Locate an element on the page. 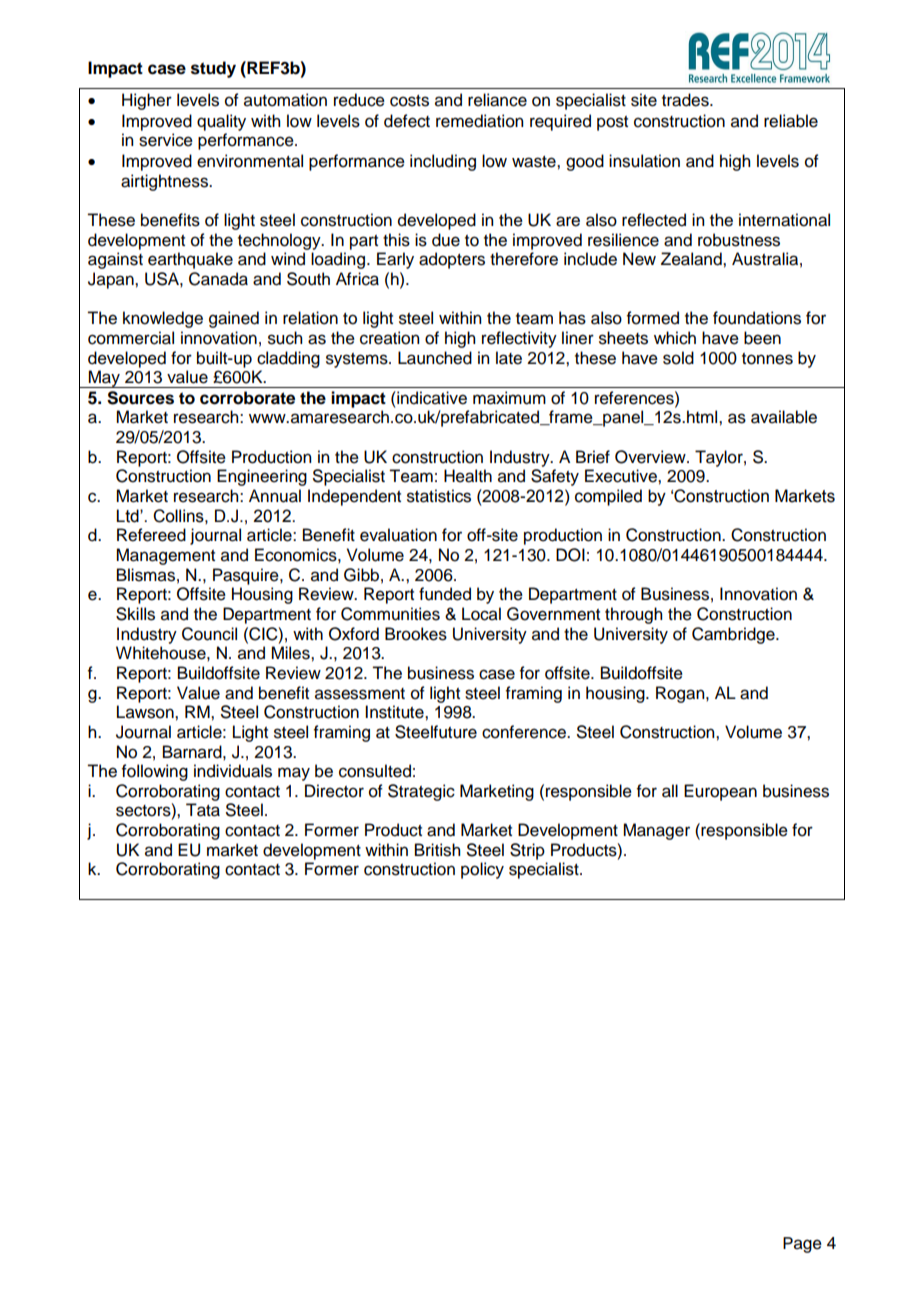 This image has width=924, height=1308. British is located at coordinates (437, 850).
